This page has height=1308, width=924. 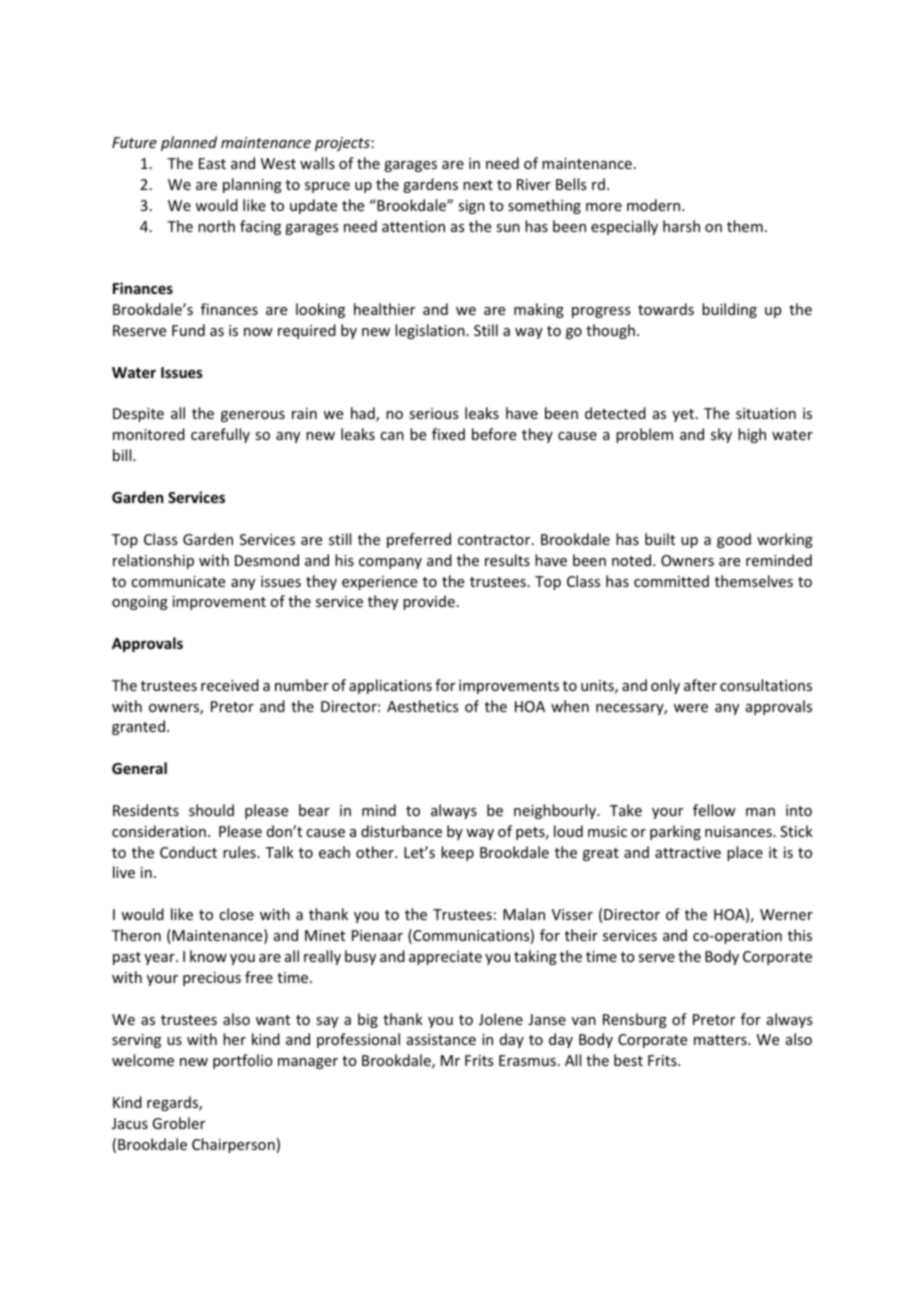 I want to click on East, so click(x=212, y=163).
